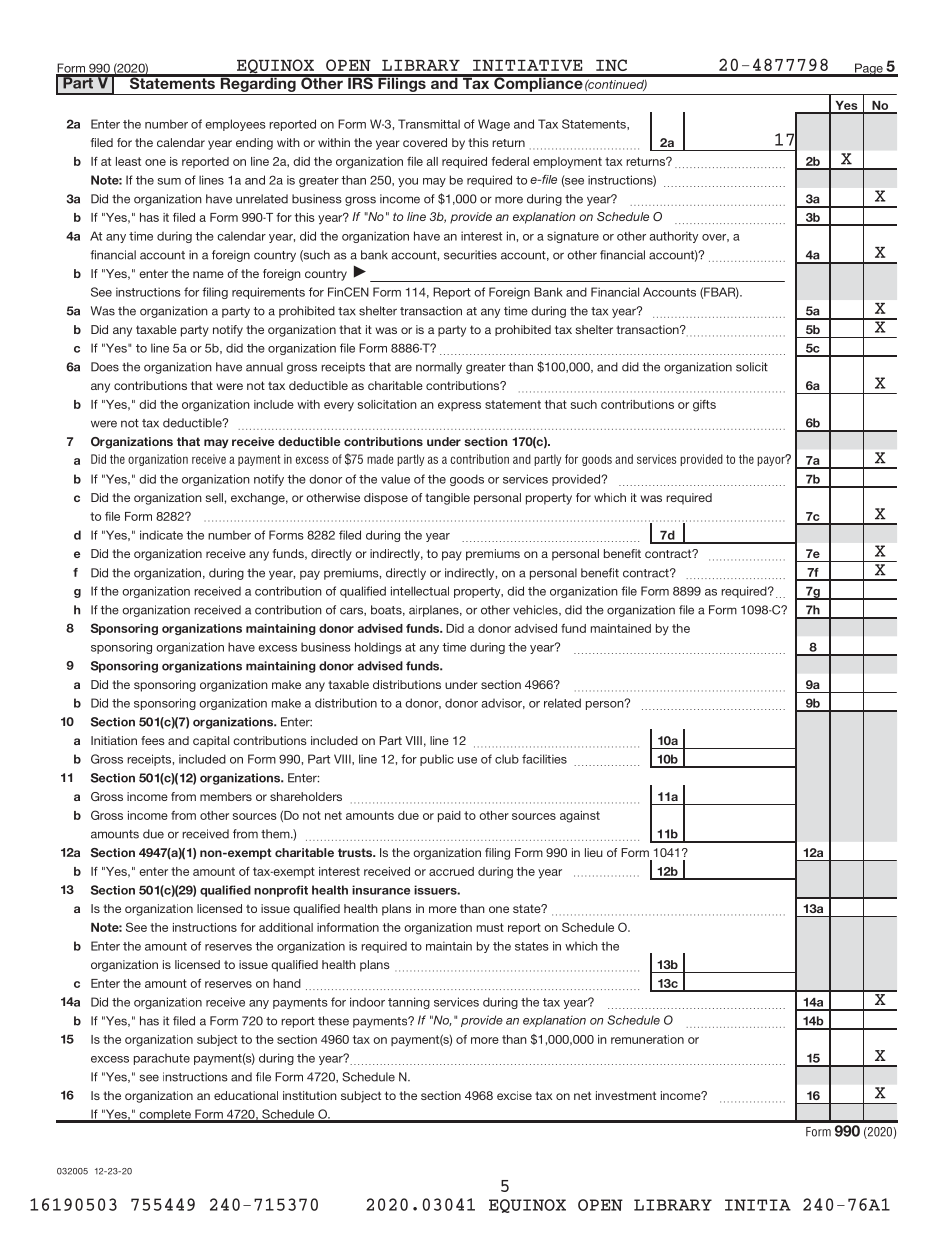 Image resolution: width=952 pixels, height=1233 pixels. Describe the element at coordinates (215, 497) in the document. I see `sell` at that location.
